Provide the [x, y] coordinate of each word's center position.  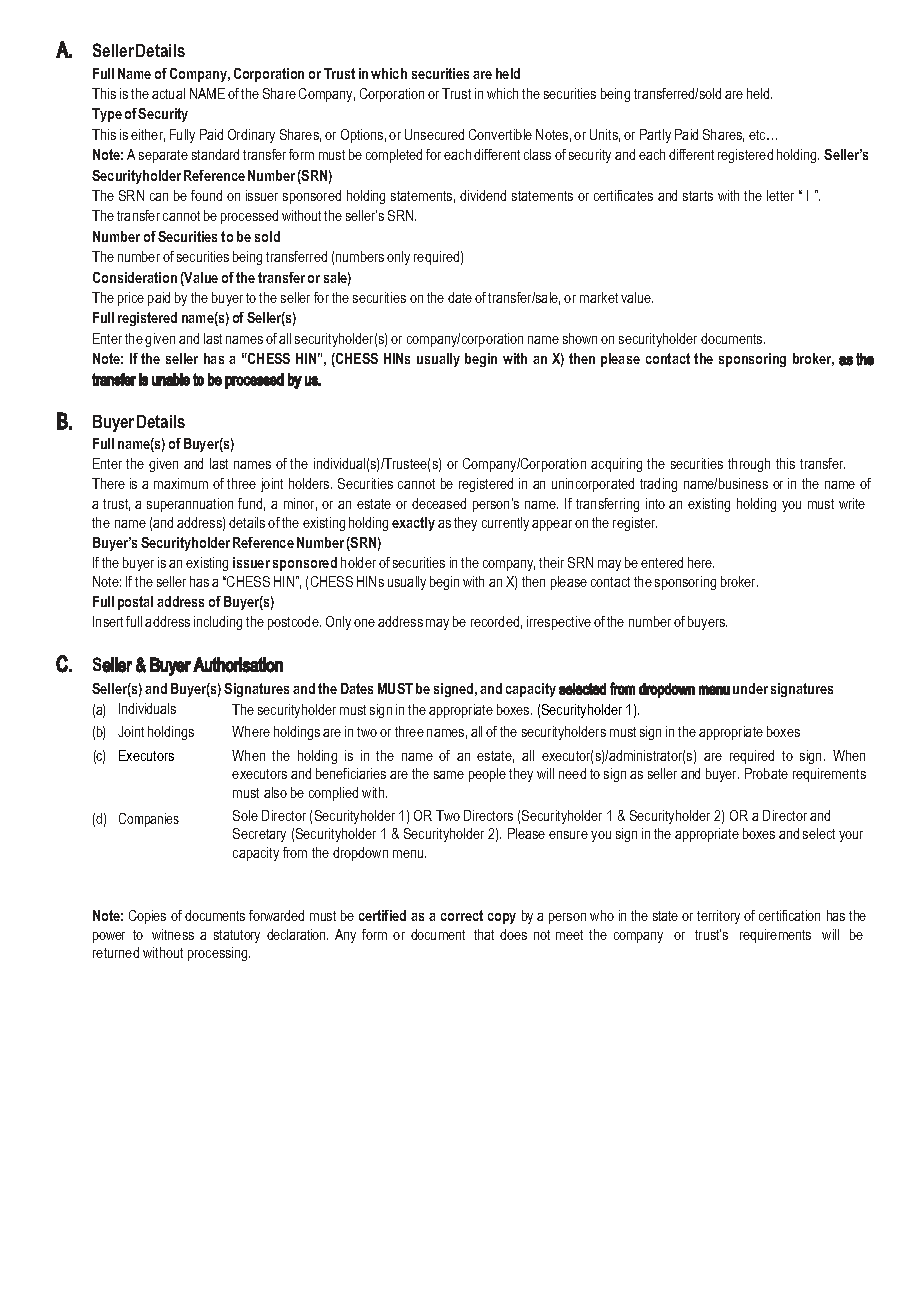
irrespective [559, 623]
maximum [181, 483]
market [599, 297]
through [749, 465]
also [275, 792]
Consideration [135, 277]
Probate [766, 773]
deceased [439, 503]
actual [168, 93]
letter [780, 195]
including [218, 623]
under [750, 688]
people [487, 775]
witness [173, 934]
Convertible [500, 134]
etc [759, 135]
